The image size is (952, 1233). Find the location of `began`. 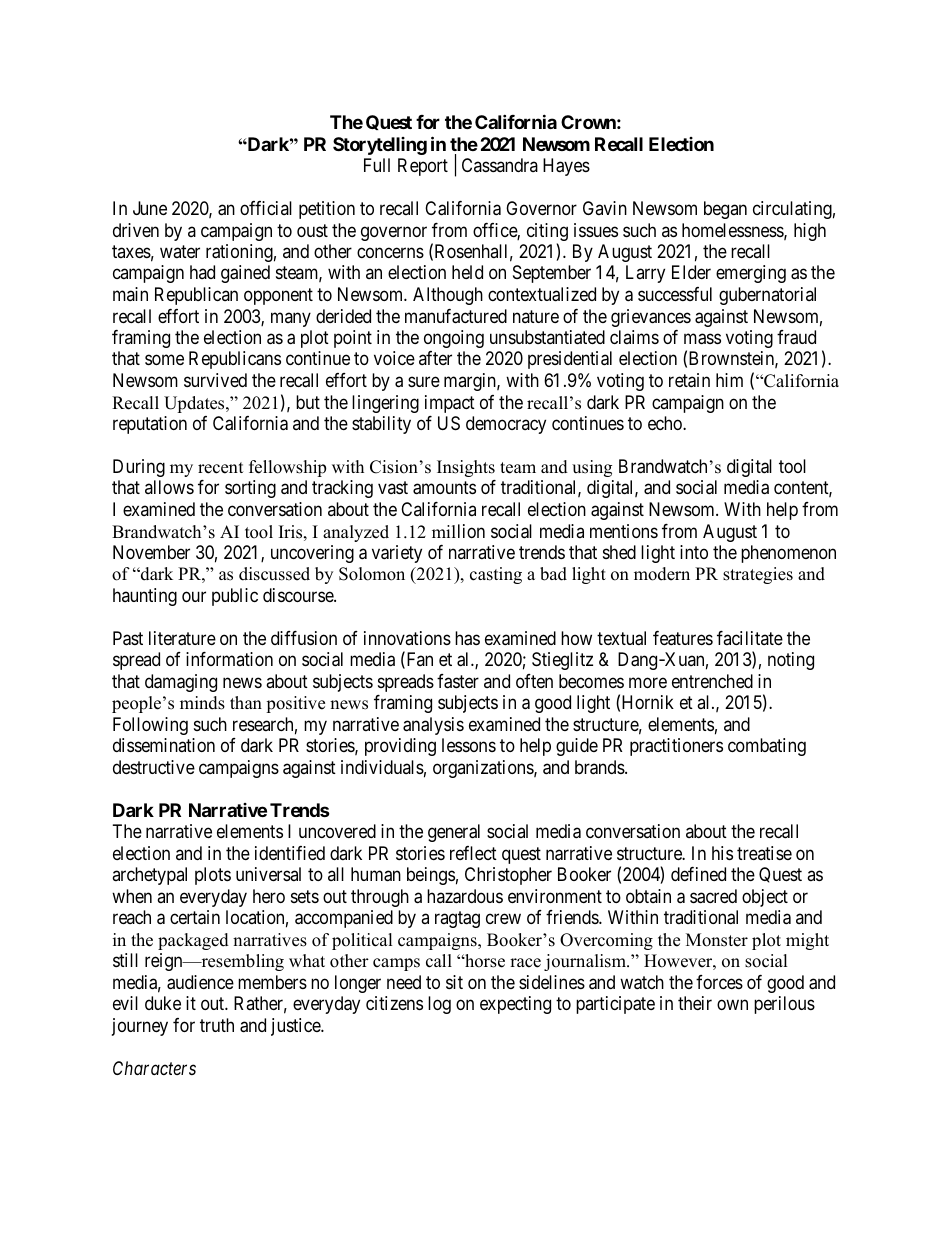

began is located at coordinates (725, 210).
